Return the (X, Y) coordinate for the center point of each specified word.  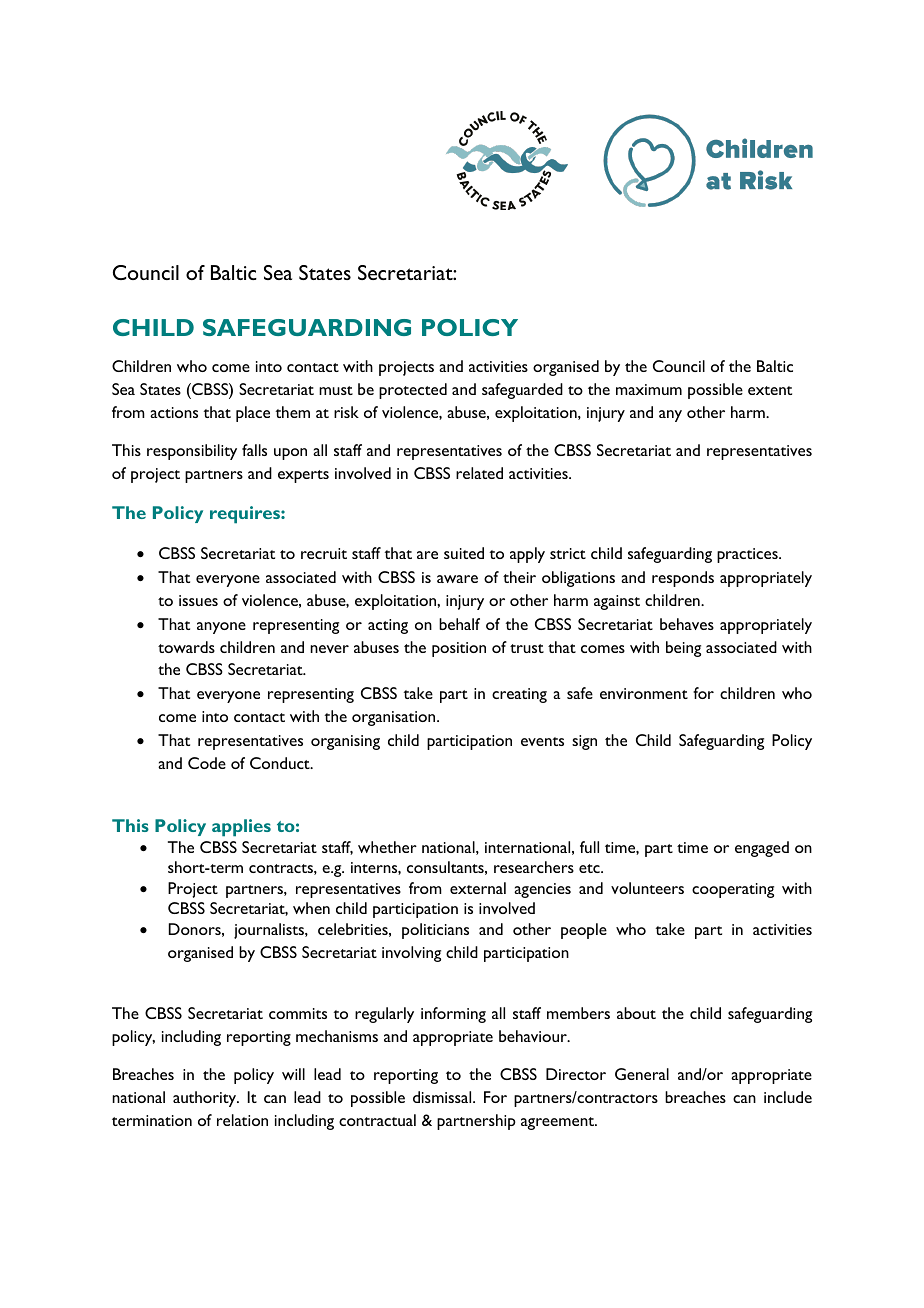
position (459, 649)
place (253, 414)
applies (241, 828)
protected (413, 391)
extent (770, 390)
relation (242, 1120)
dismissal (443, 1097)
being (683, 649)
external (478, 888)
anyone (221, 628)
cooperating (733, 890)
